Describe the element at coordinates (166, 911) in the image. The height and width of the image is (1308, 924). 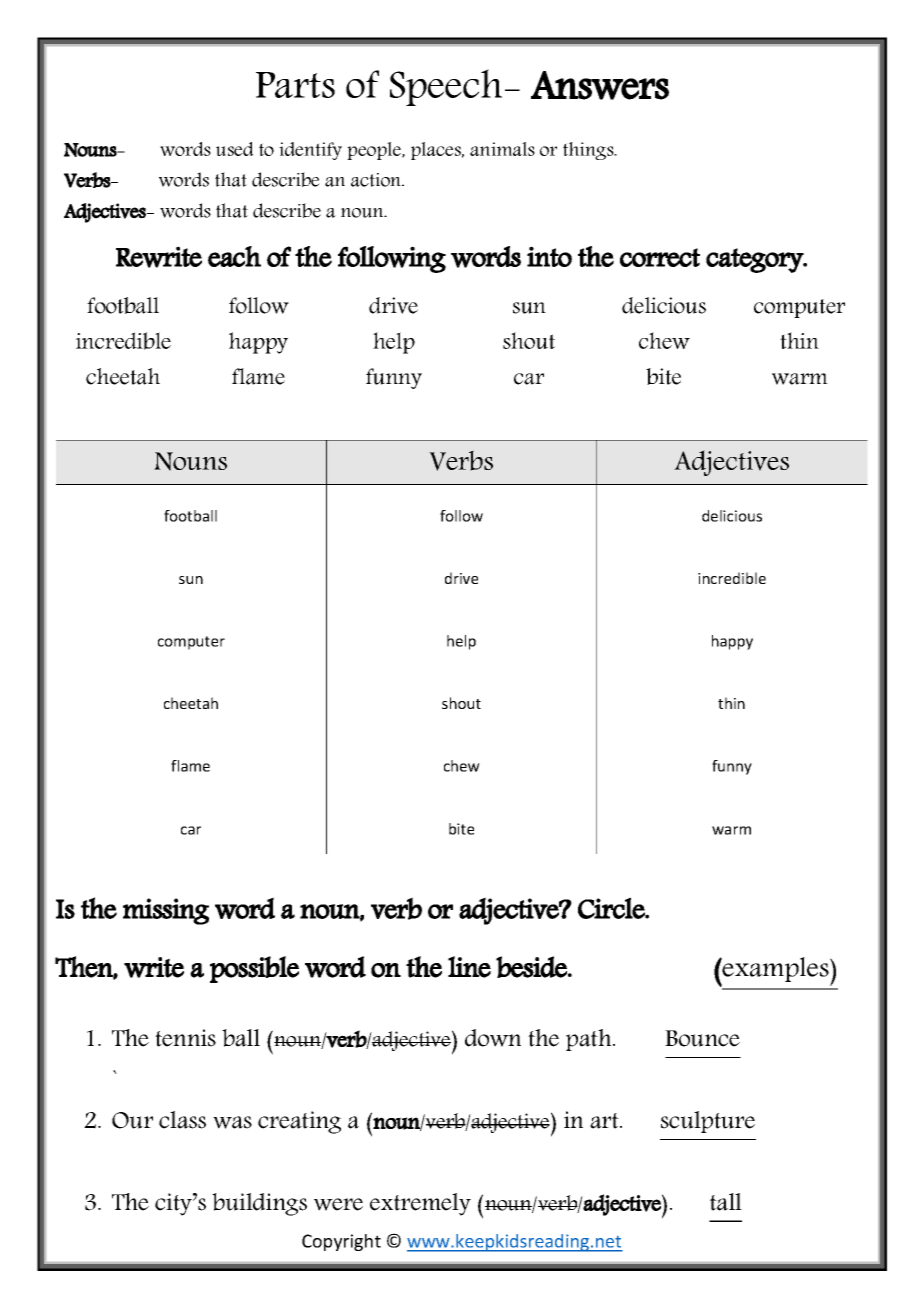
I see `missing` at that location.
